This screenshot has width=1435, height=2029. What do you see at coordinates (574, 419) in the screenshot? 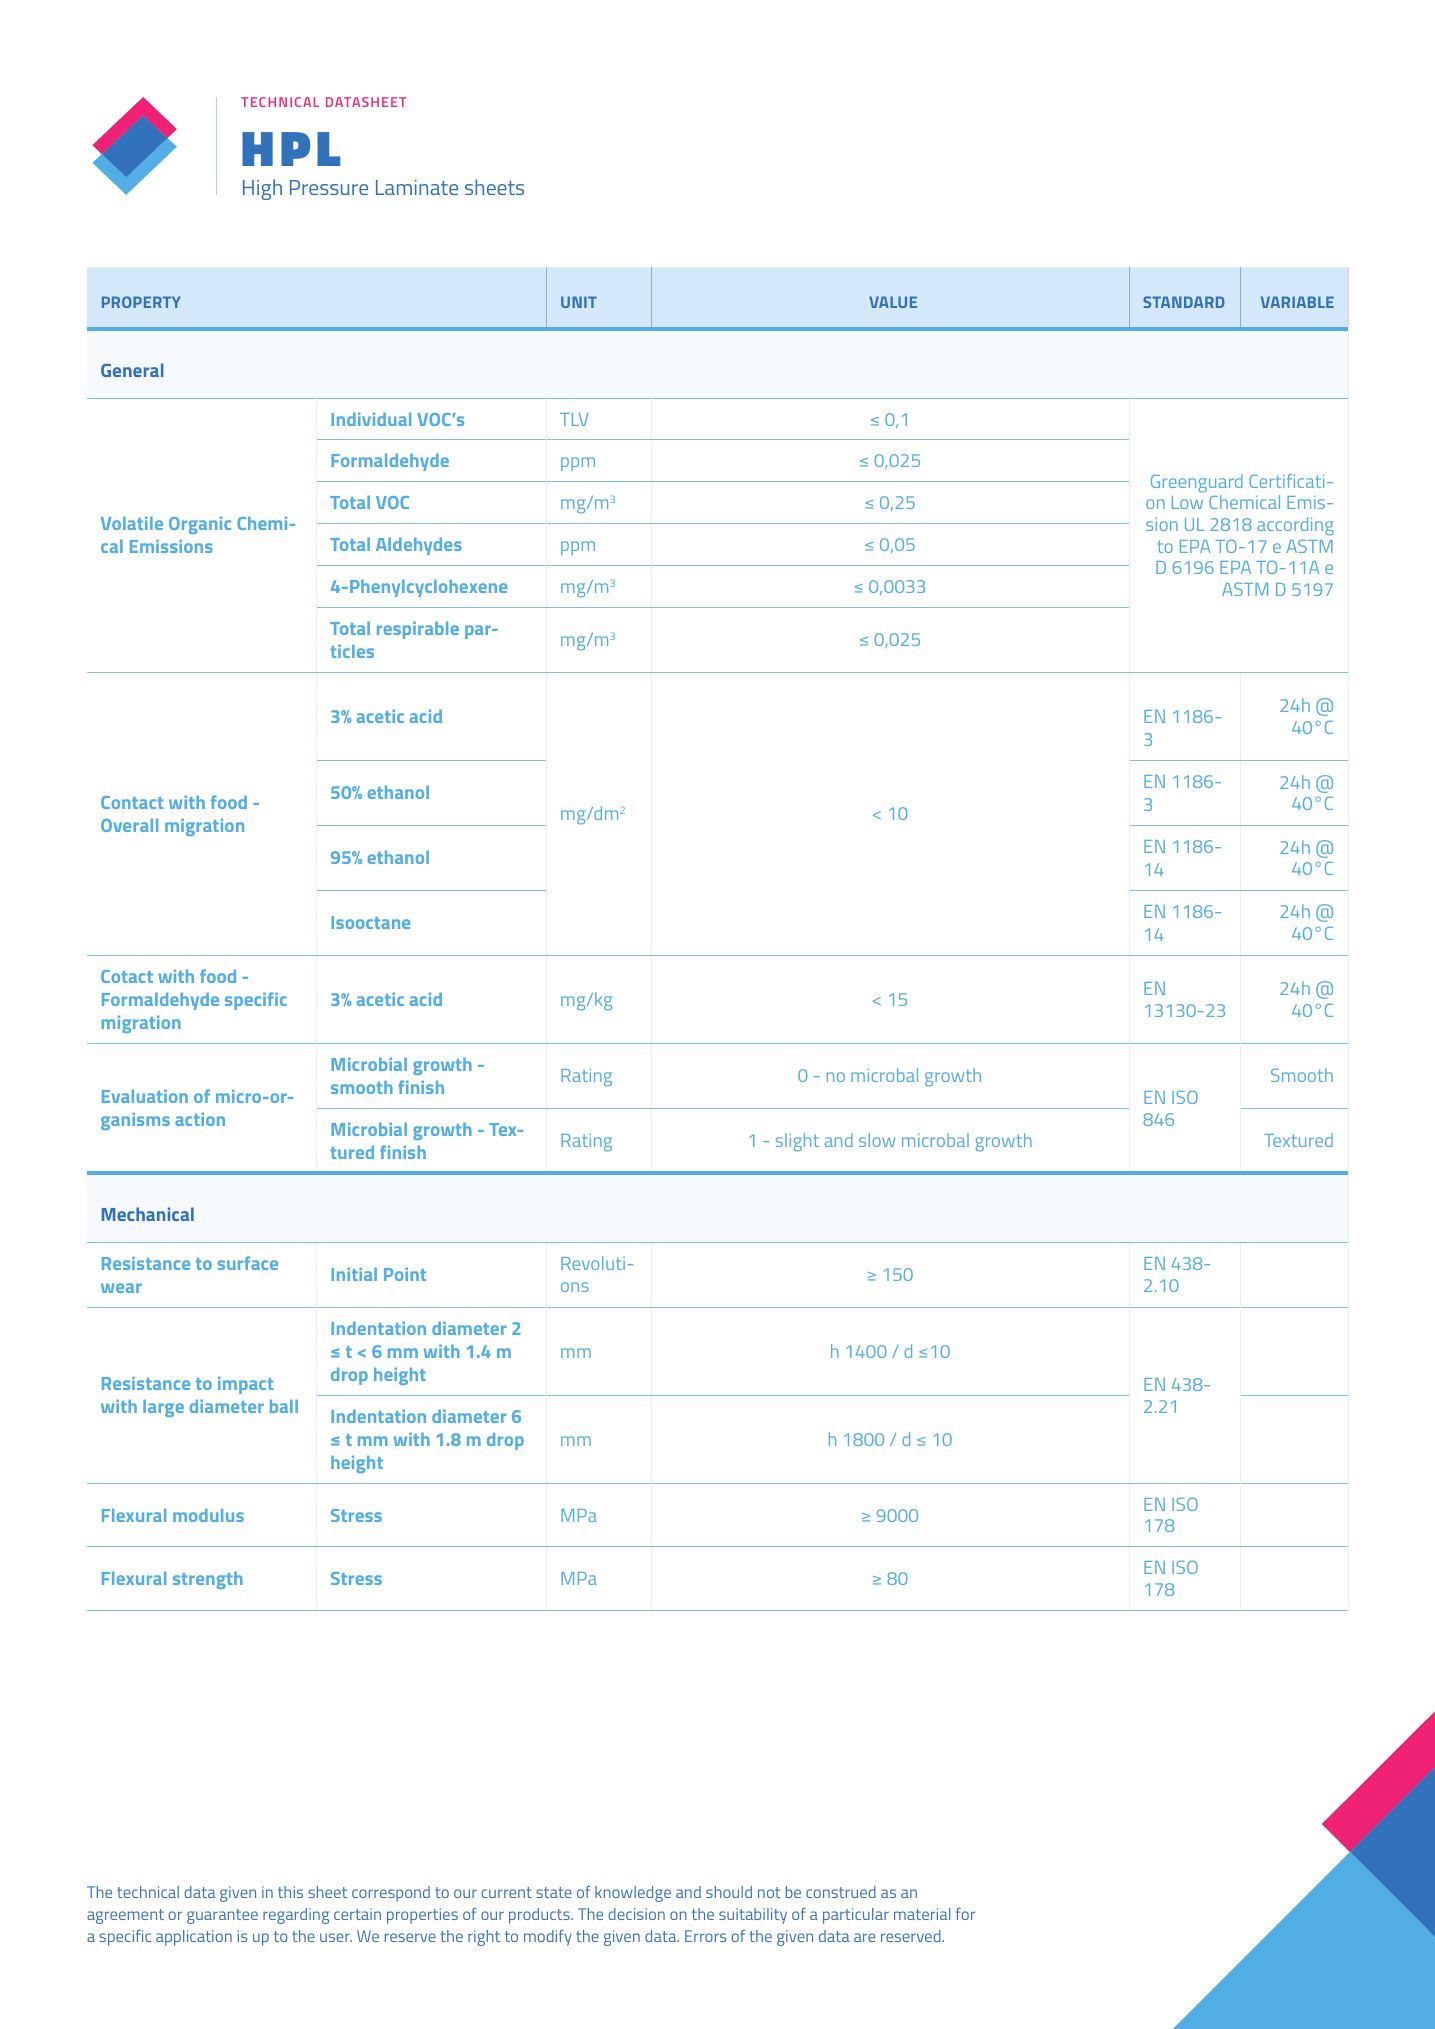
I see `TLV` at bounding box center [574, 419].
